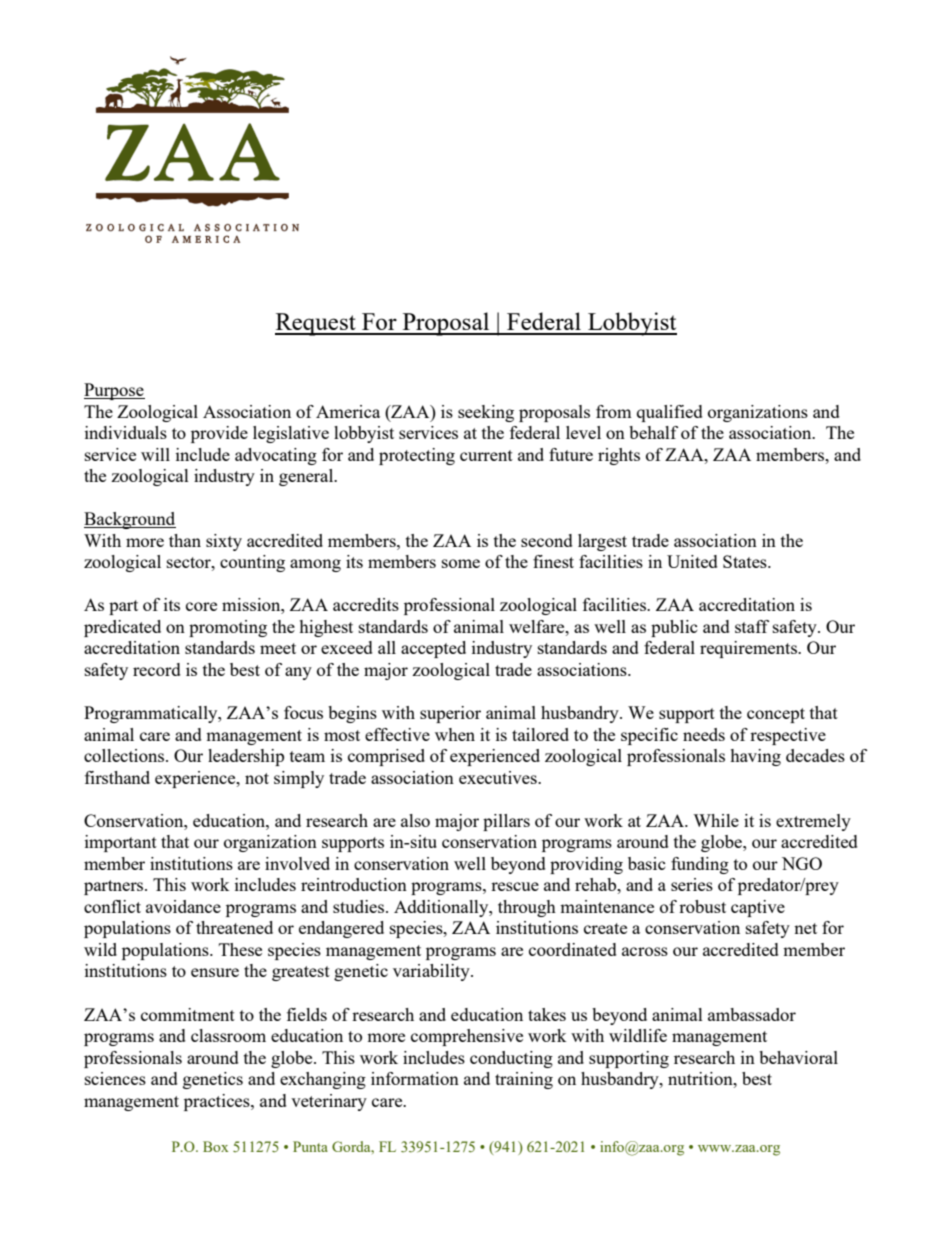 This screenshot has width=952, height=1233. I want to click on qualified, so click(670, 413).
